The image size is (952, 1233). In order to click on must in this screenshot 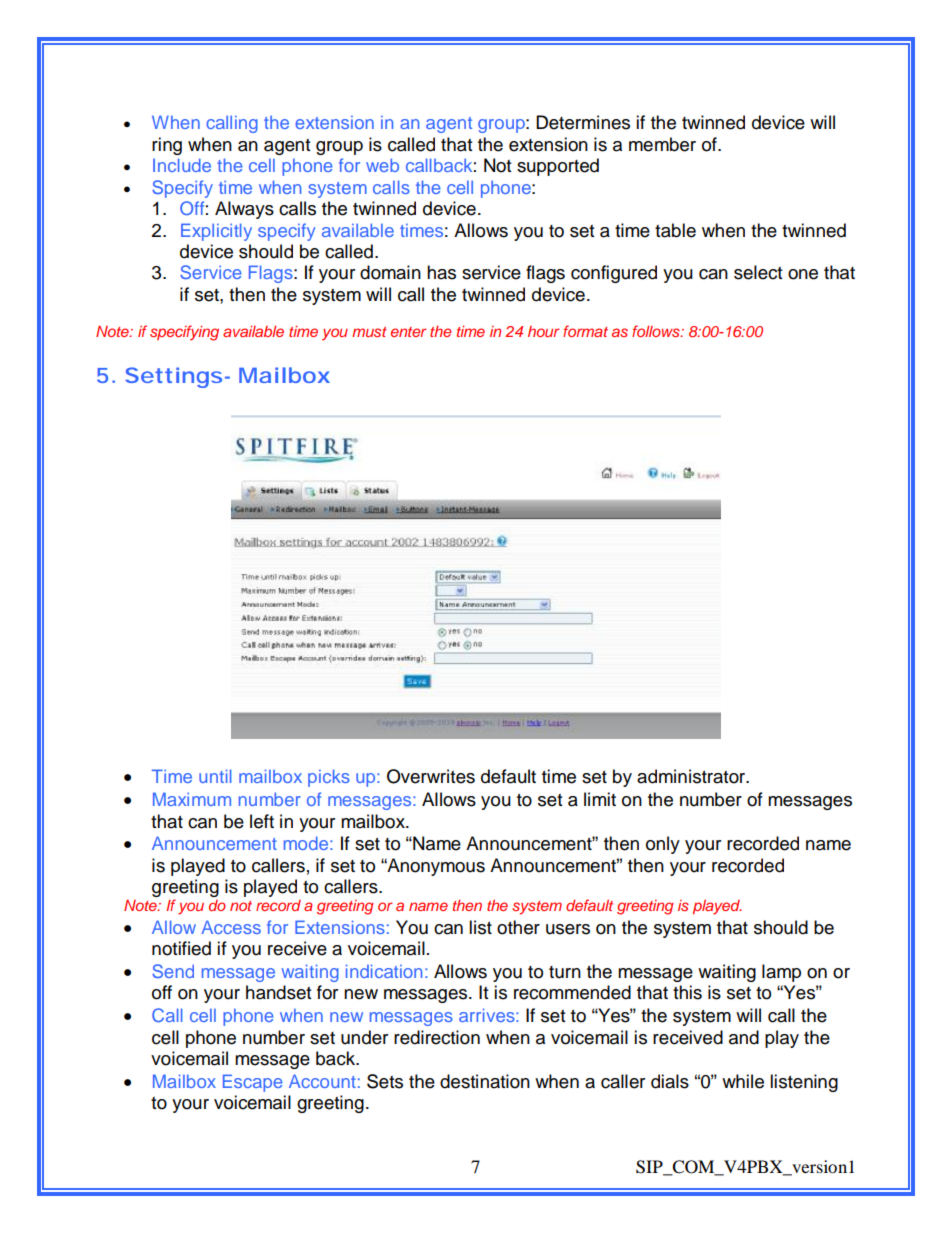, I will do `click(369, 332)`.
